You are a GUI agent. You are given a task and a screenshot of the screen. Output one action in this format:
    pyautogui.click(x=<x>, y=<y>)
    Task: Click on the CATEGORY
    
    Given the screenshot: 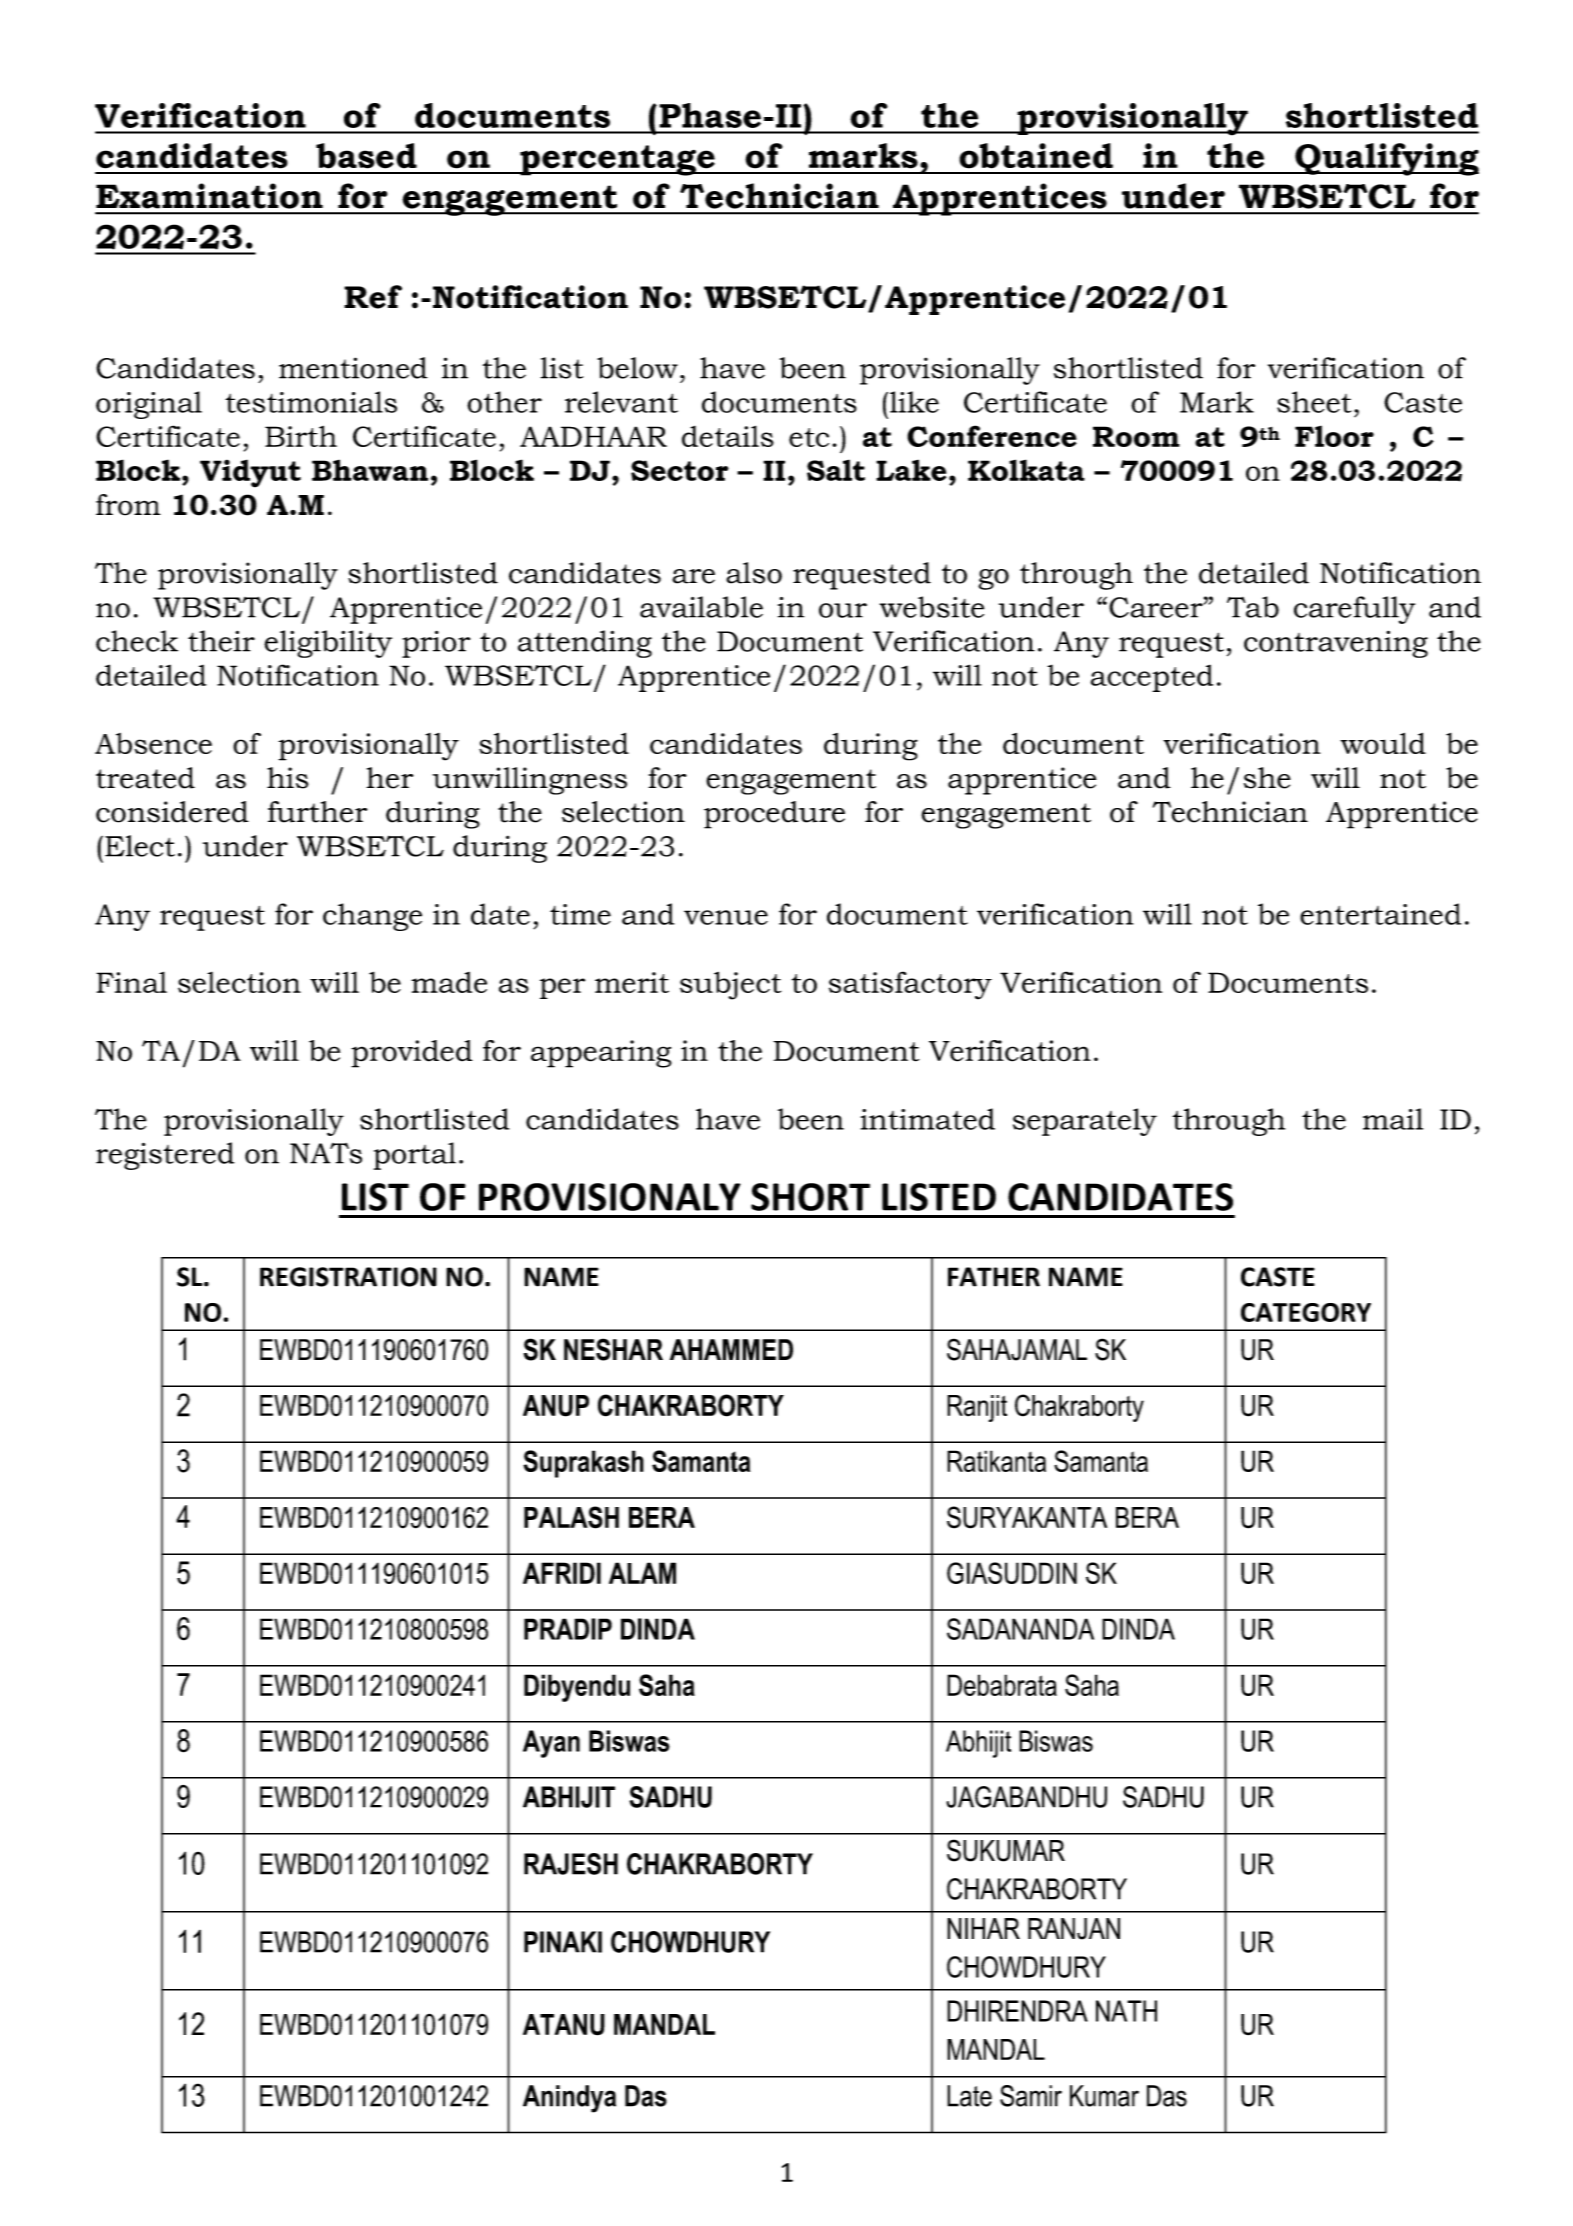 What is the action you would take?
    pyautogui.click(x=1306, y=1312)
